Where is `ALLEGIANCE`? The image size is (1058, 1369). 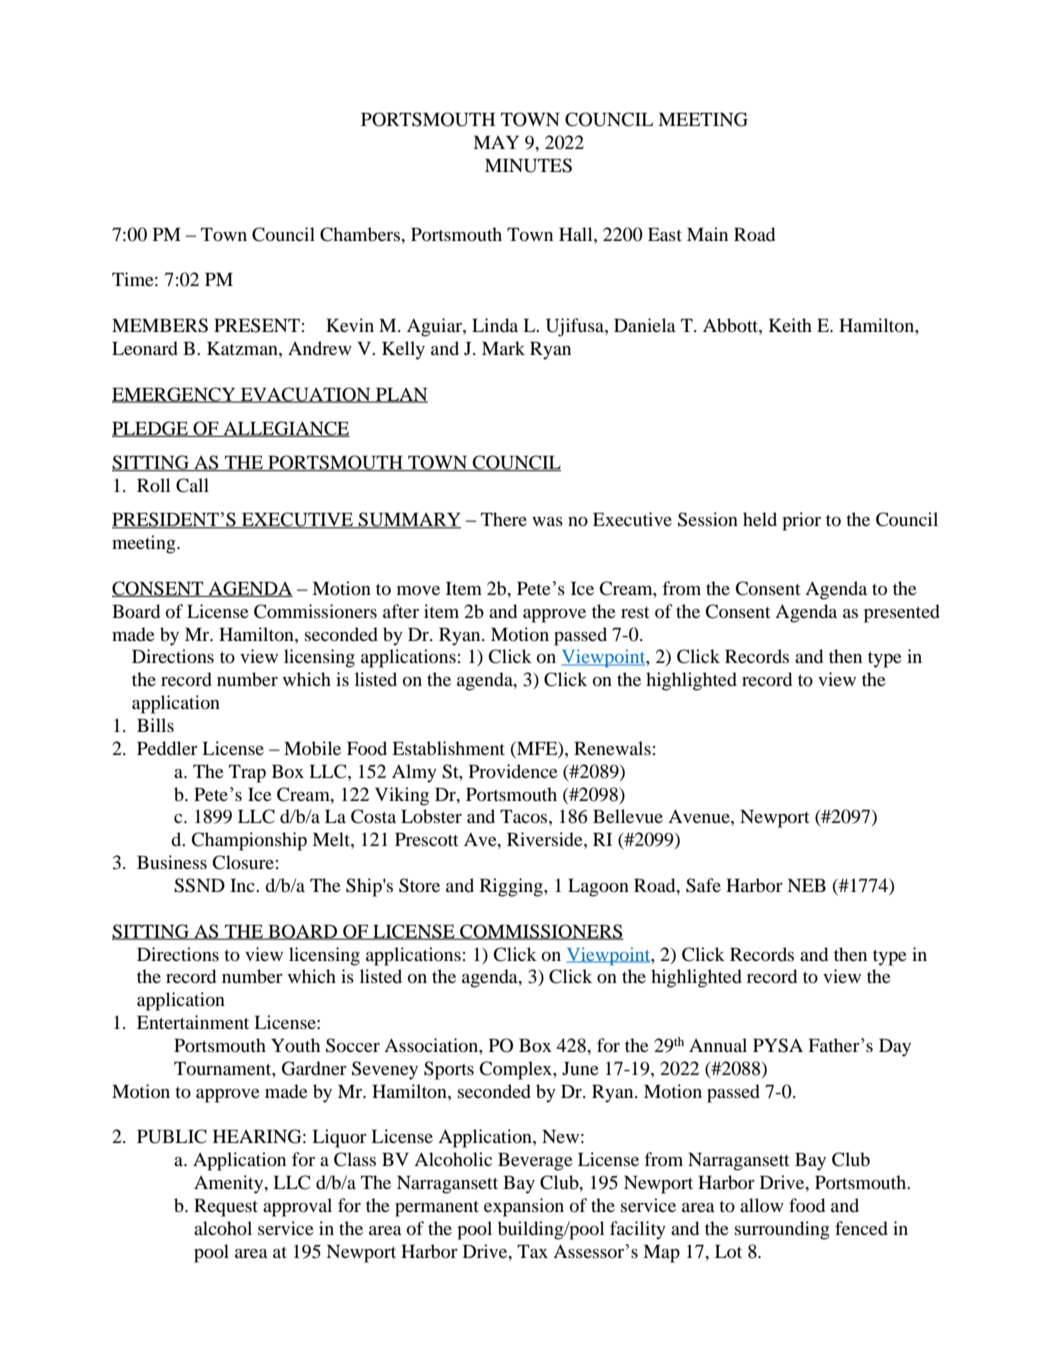 ALLEGIANCE is located at coordinates (285, 429).
